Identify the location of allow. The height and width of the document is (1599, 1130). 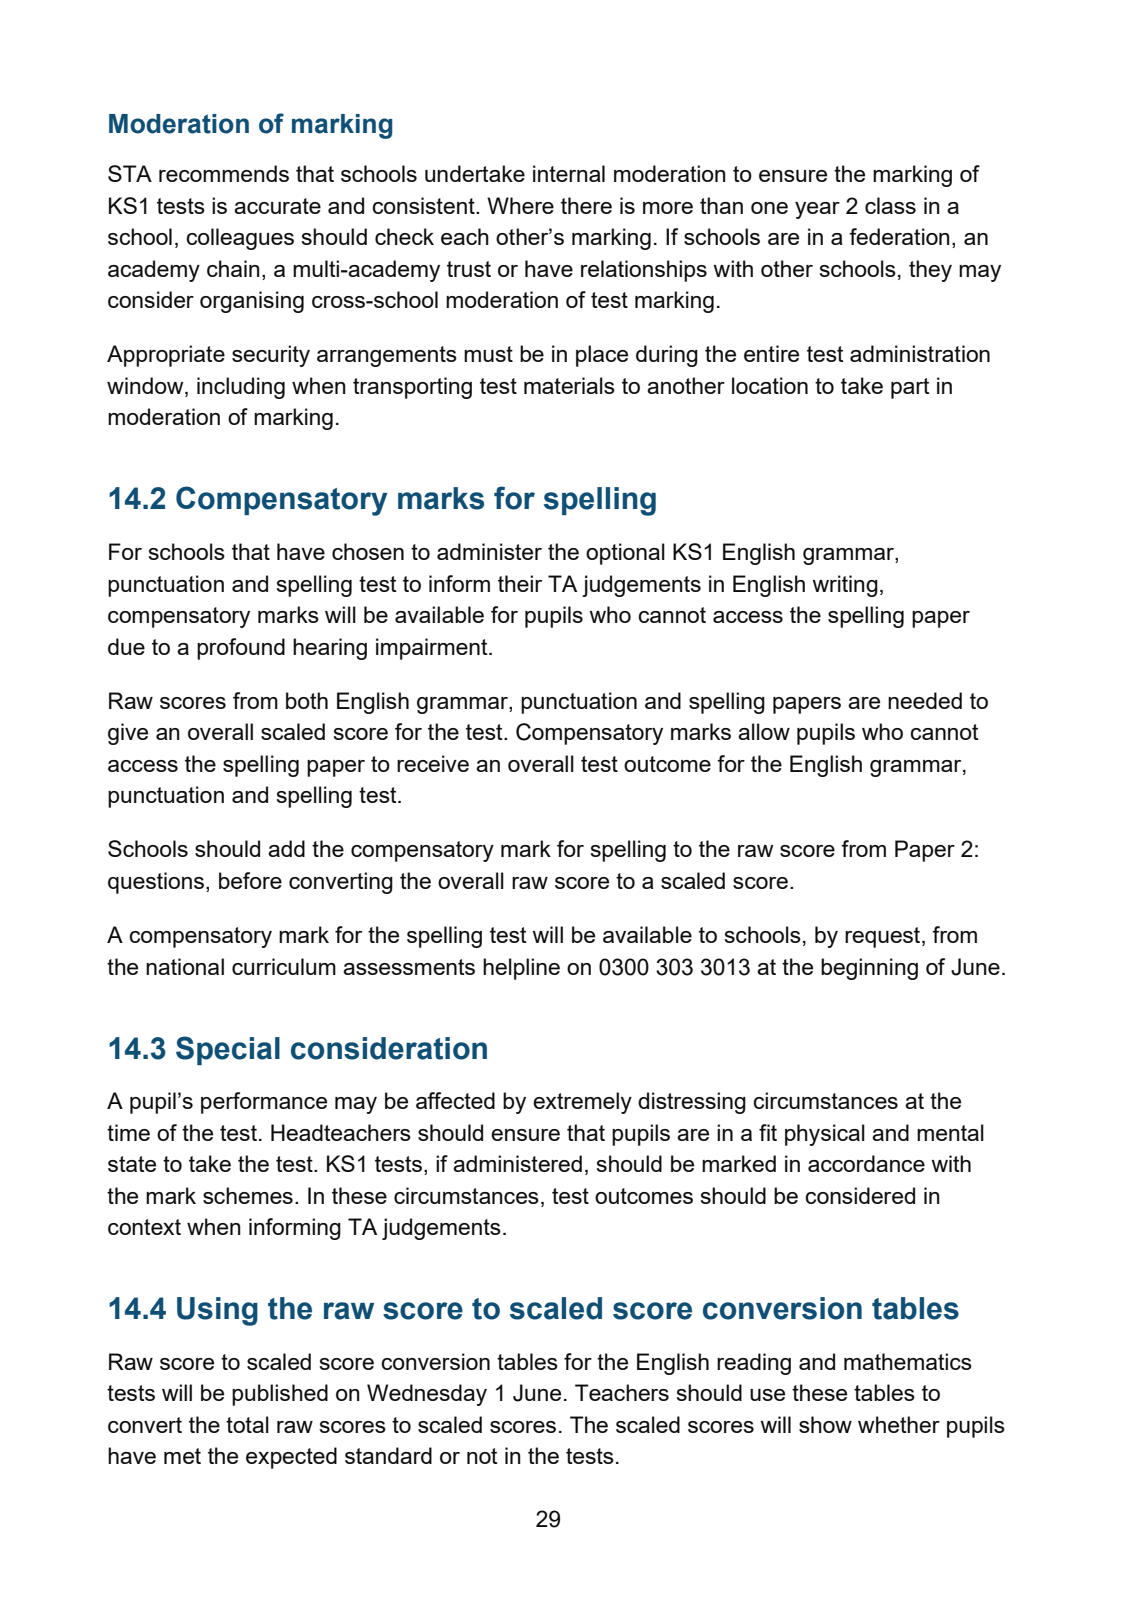
(764, 731).
